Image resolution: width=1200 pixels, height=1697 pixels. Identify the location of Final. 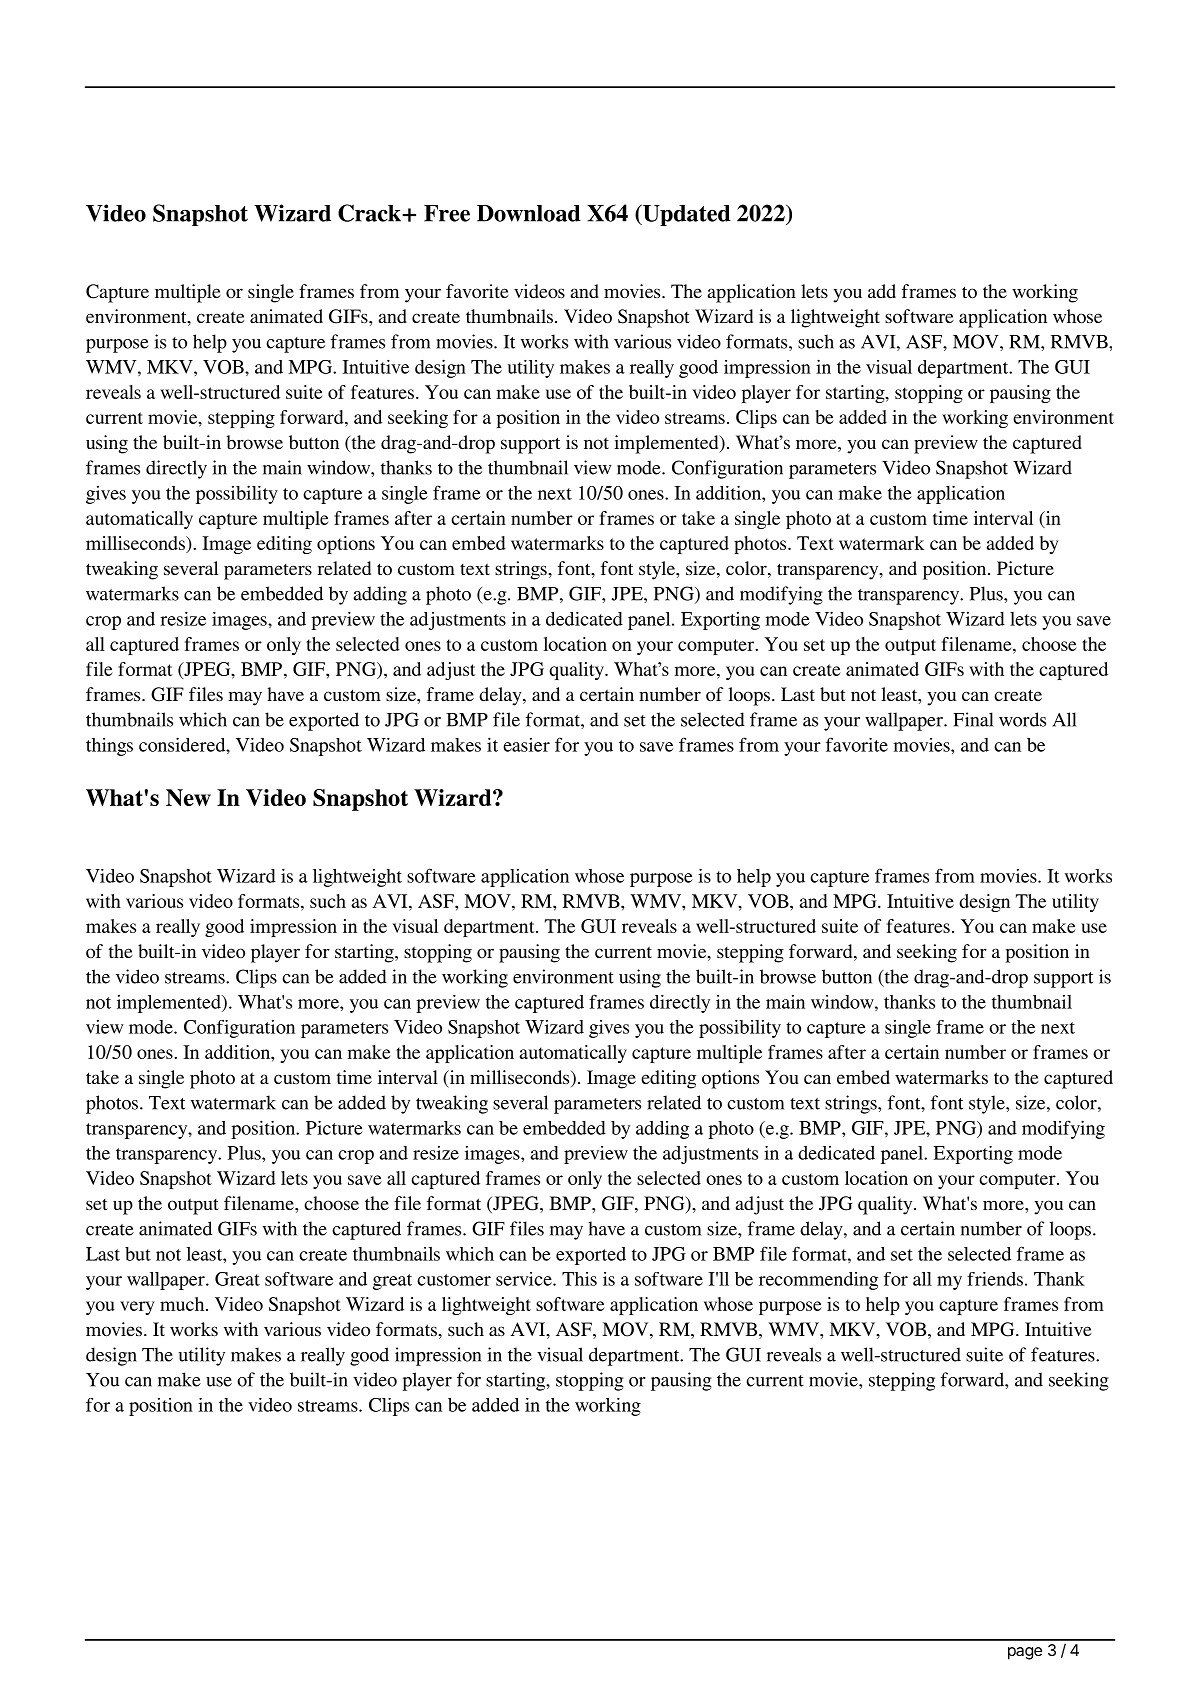
(973, 719).
